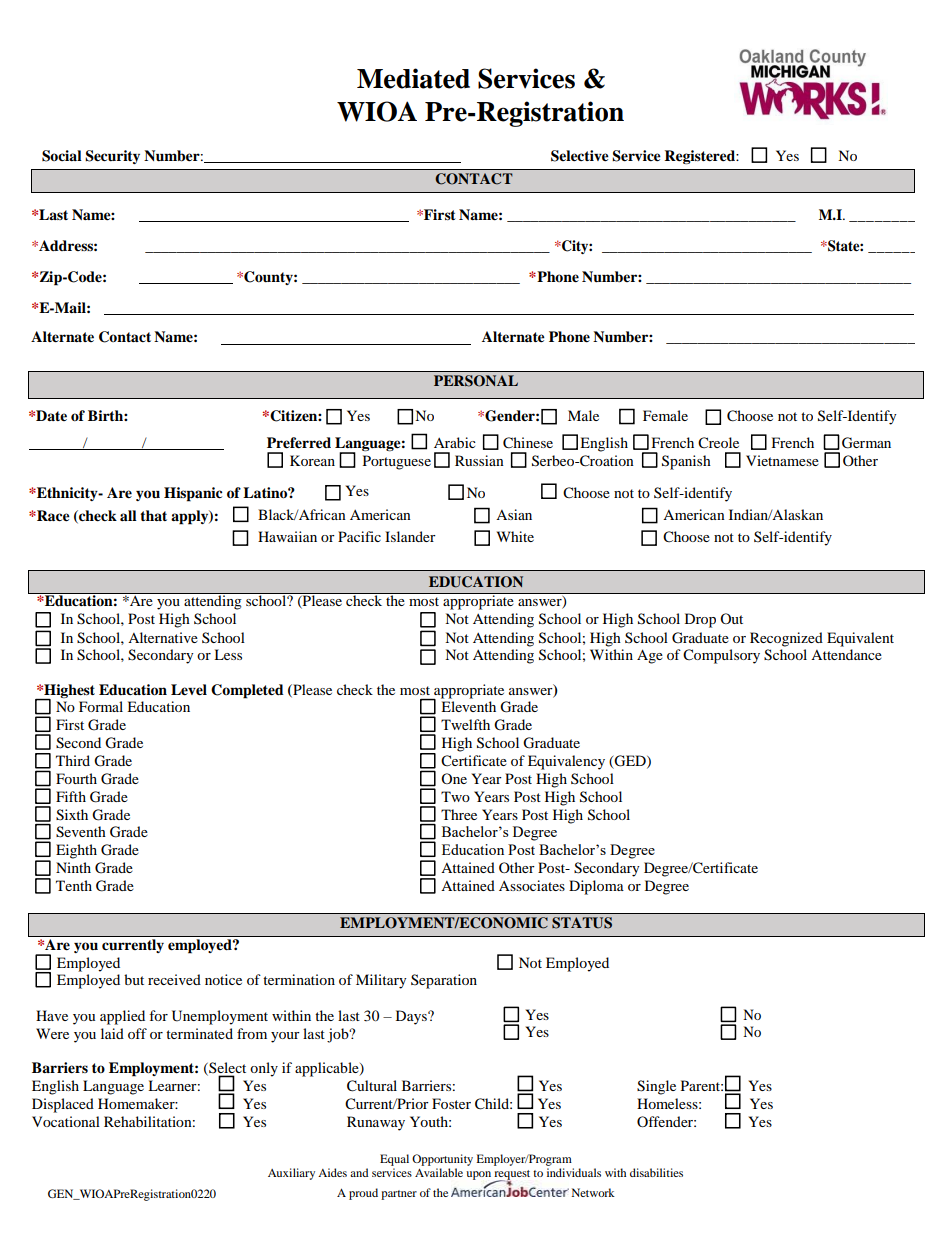  Describe the element at coordinates (112, 157) in the page. I see `Security` at that location.
